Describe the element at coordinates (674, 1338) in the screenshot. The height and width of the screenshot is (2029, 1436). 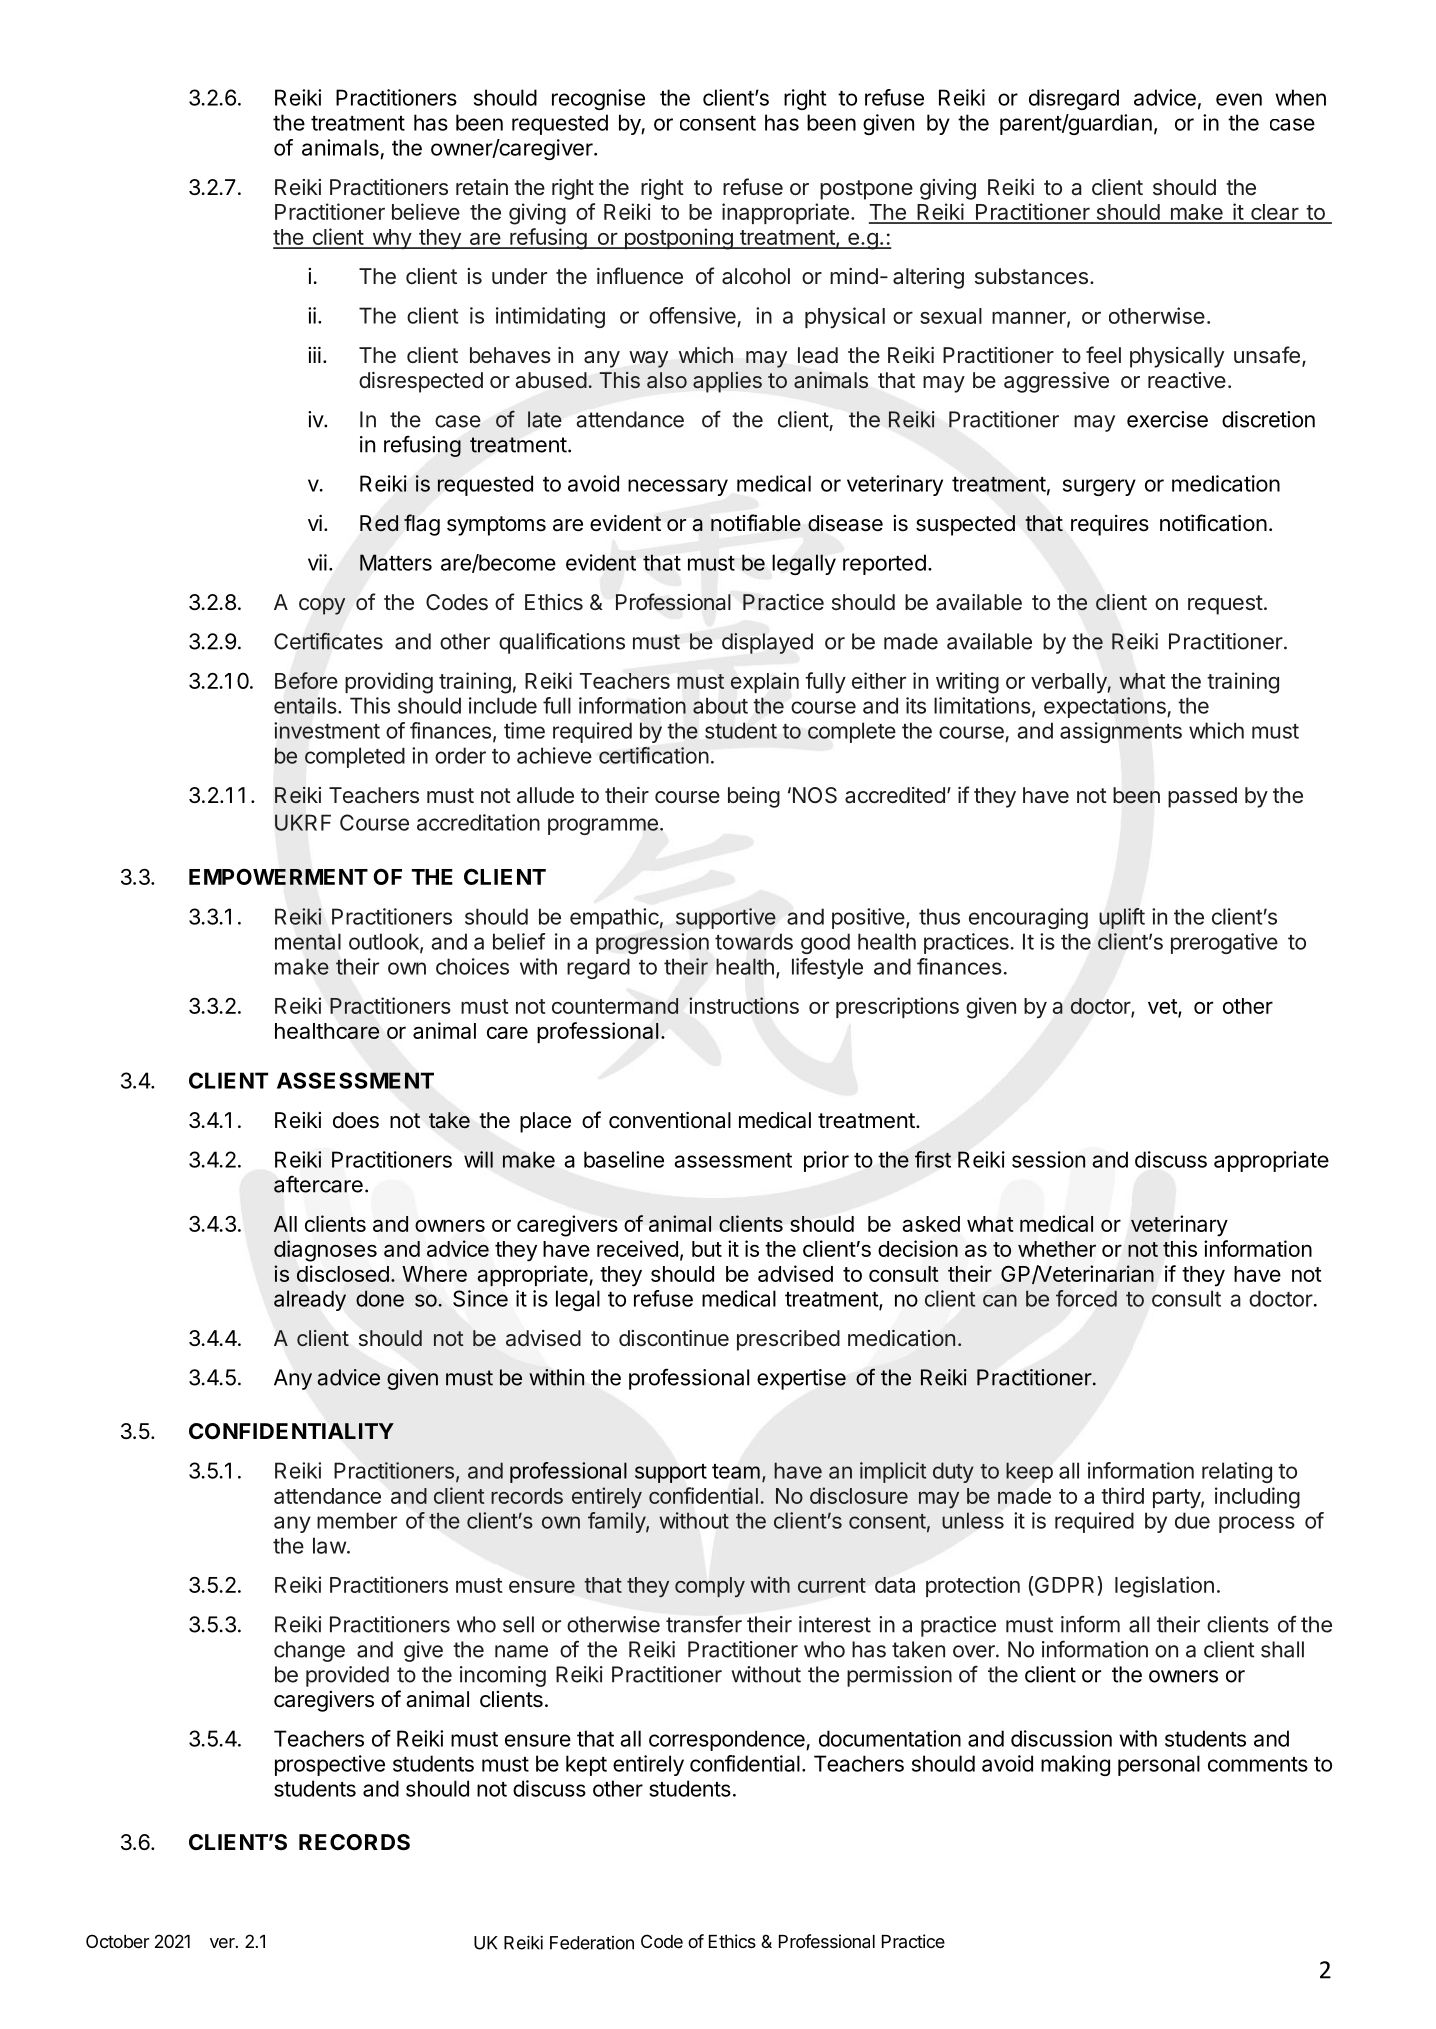
I see `discontinue` at that location.
